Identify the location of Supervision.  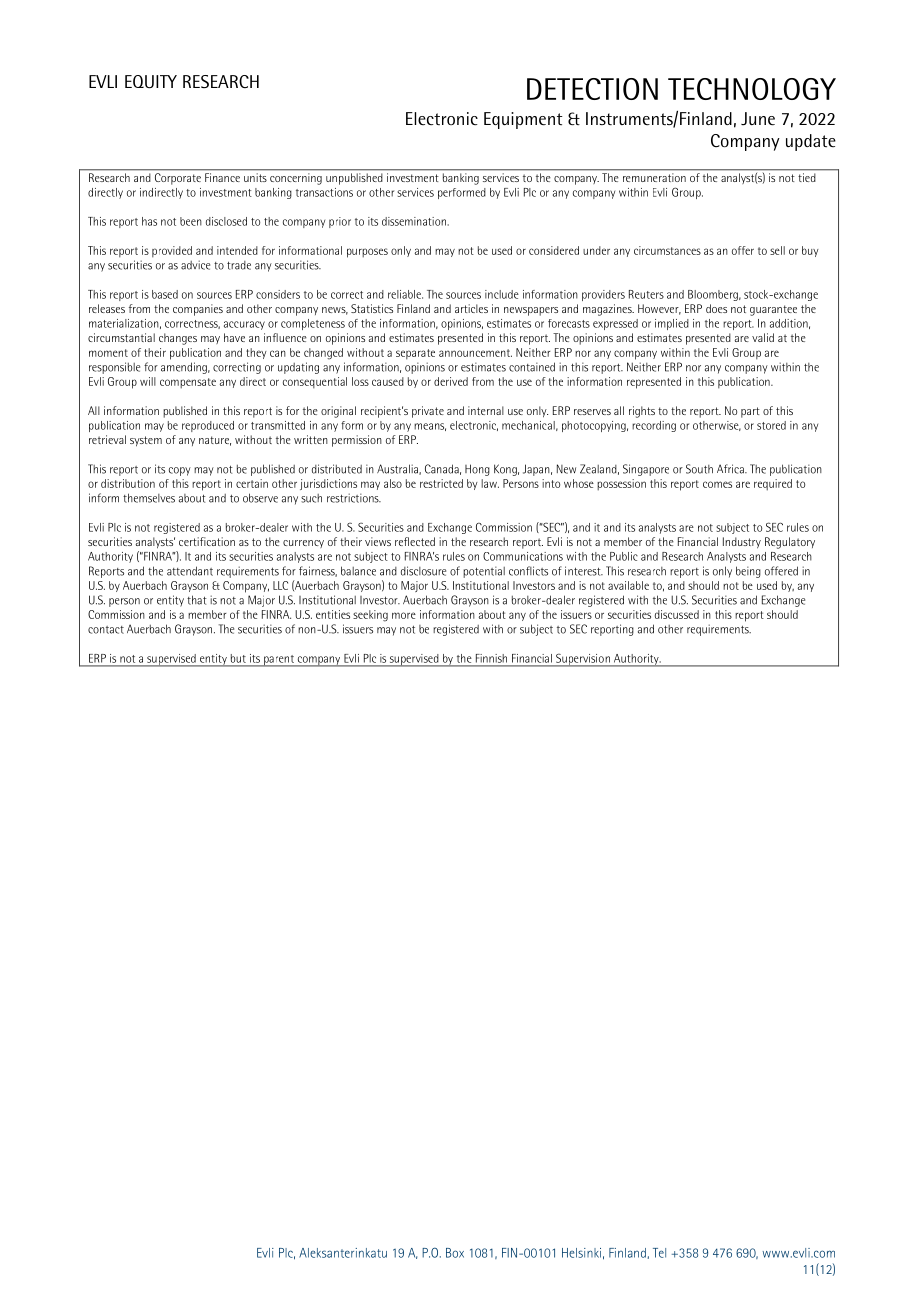
(583, 660).
